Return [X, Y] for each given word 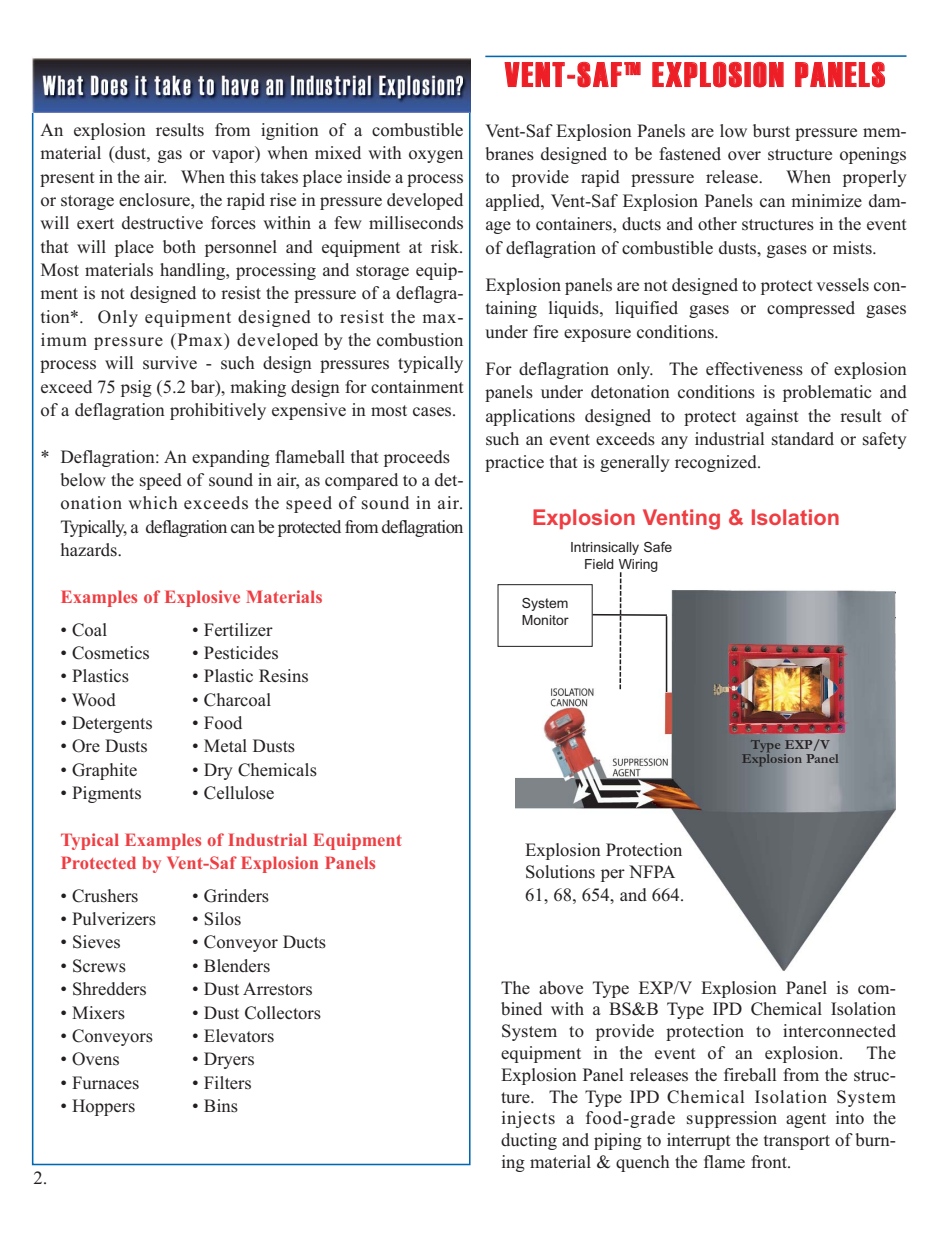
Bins [221, 1106]
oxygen [436, 156]
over [744, 156]
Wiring [638, 566]
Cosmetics [110, 653]
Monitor [545, 620]
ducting [529, 1141]
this [243, 177]
